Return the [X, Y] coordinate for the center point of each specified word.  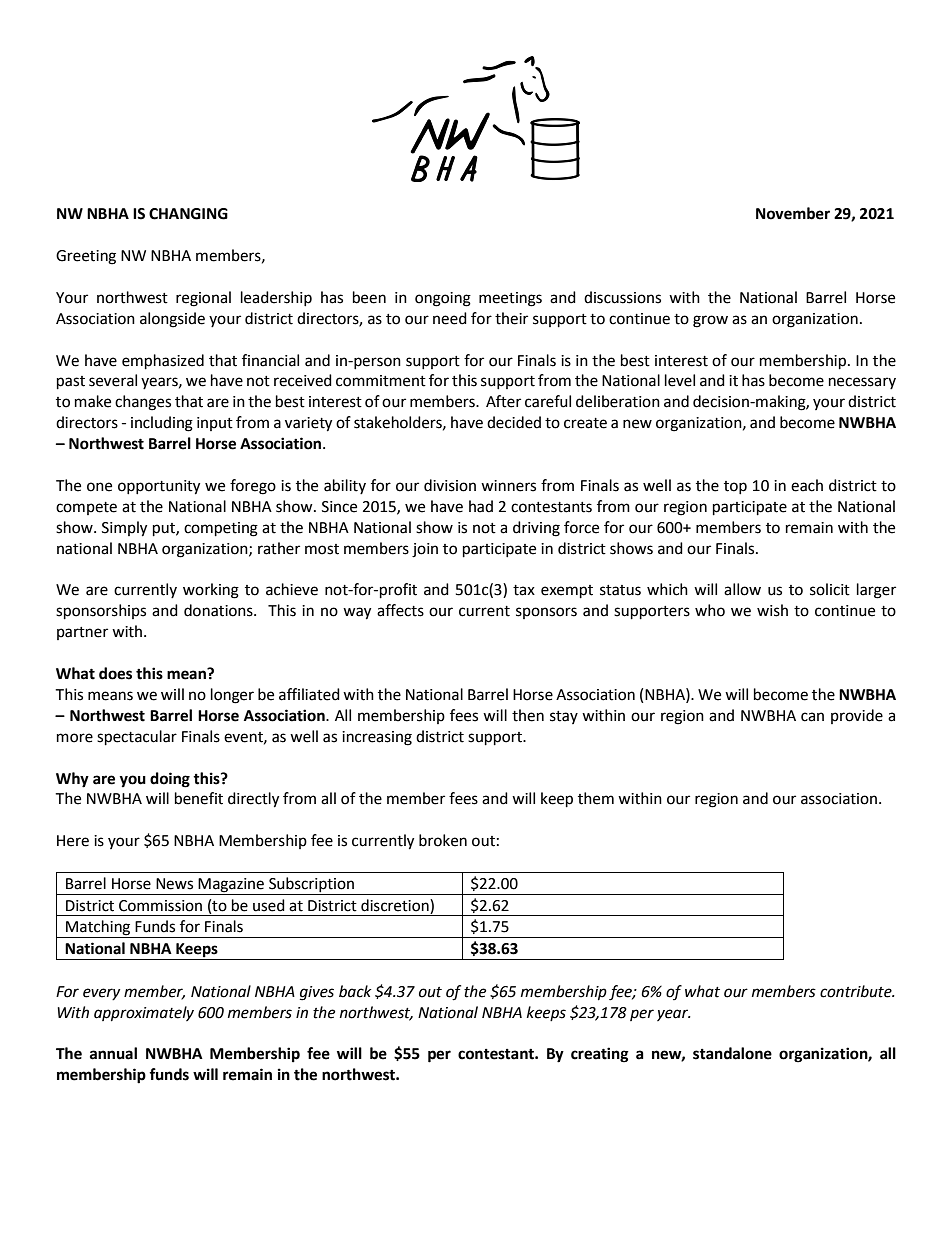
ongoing [443, 299]
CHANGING [188, 214]
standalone [732, 1053]
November [793, 213]
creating [600, 1055]
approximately [144, 1014]
